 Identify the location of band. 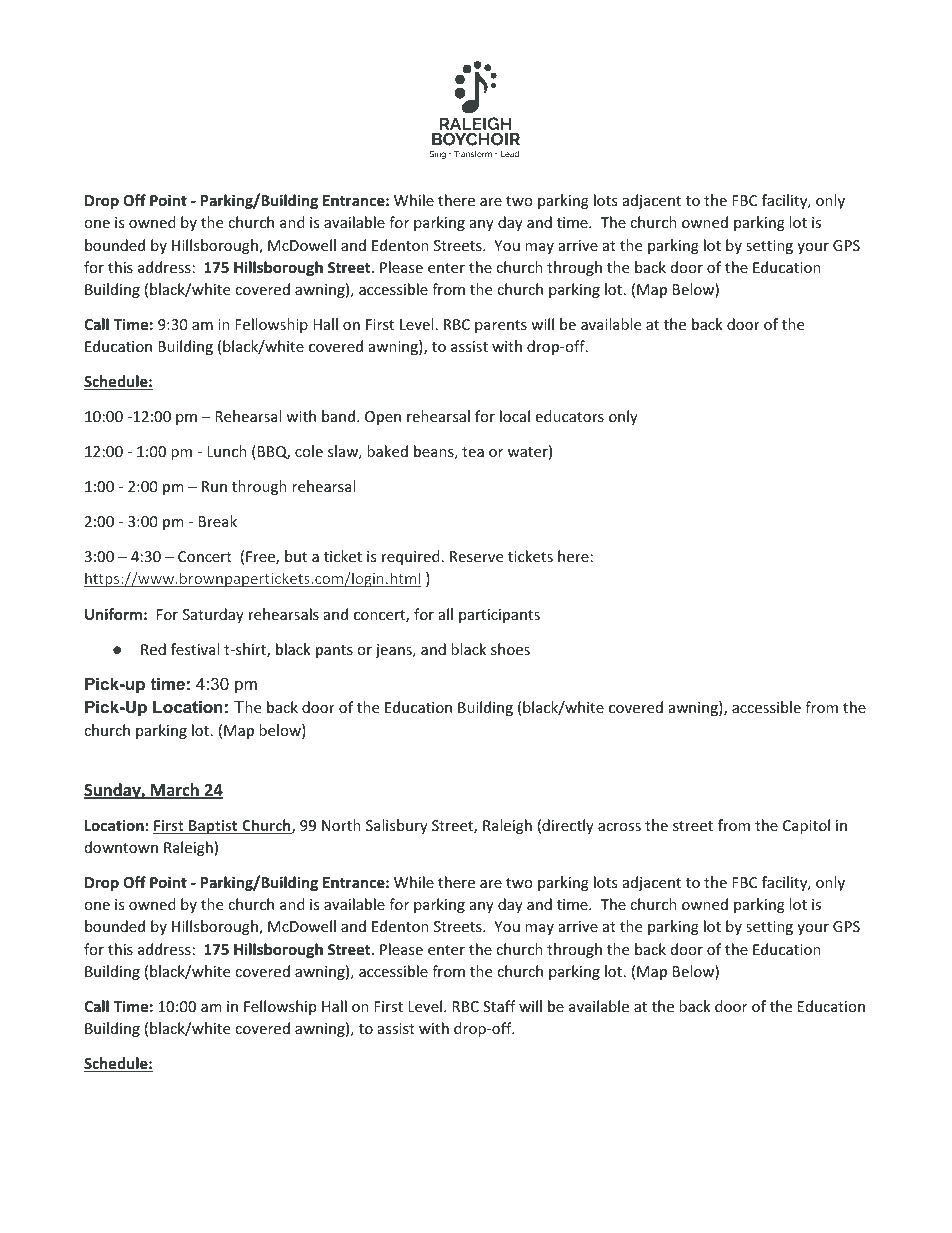
(340, 416).
